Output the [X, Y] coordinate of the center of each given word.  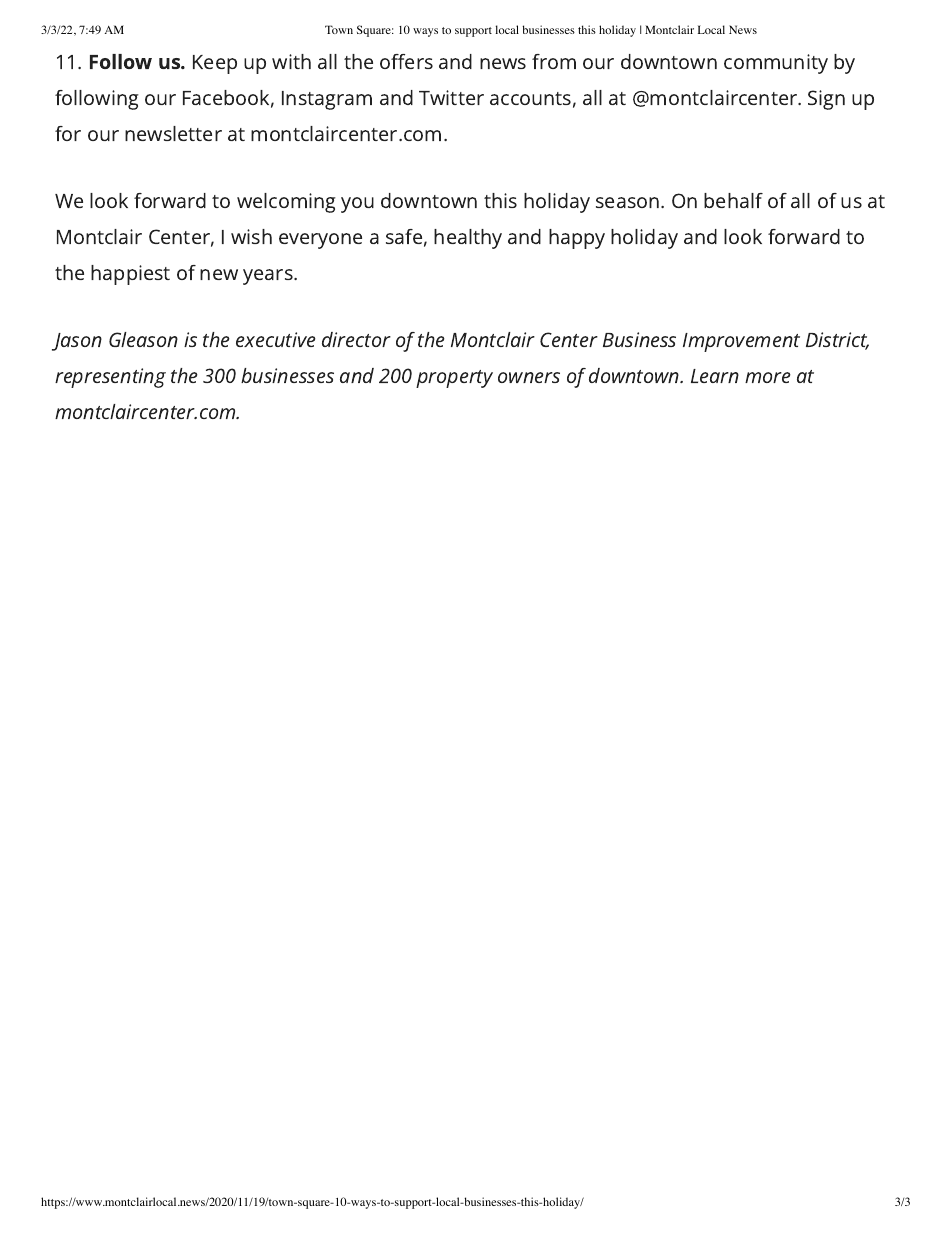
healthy [468, 239]
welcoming [286, 203]
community [776, 64]
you [357, 205]
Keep [215, 64]
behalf [733, 200]
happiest [130, 275]
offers [406, 61]
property [454, 379]
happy [577, 239]
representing [110, 378]
